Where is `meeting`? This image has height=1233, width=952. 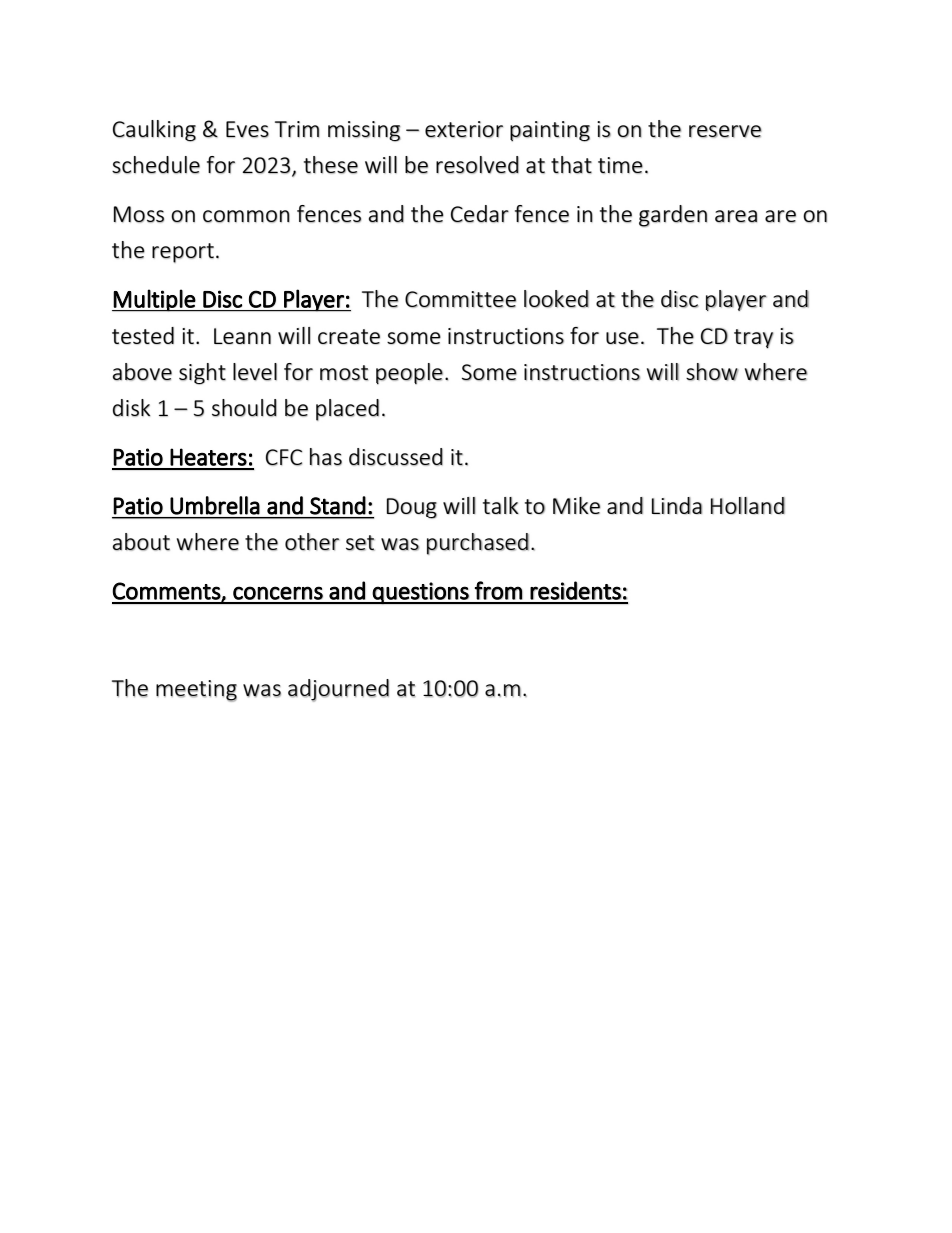
meeting is located at coordinates (196, 691).
